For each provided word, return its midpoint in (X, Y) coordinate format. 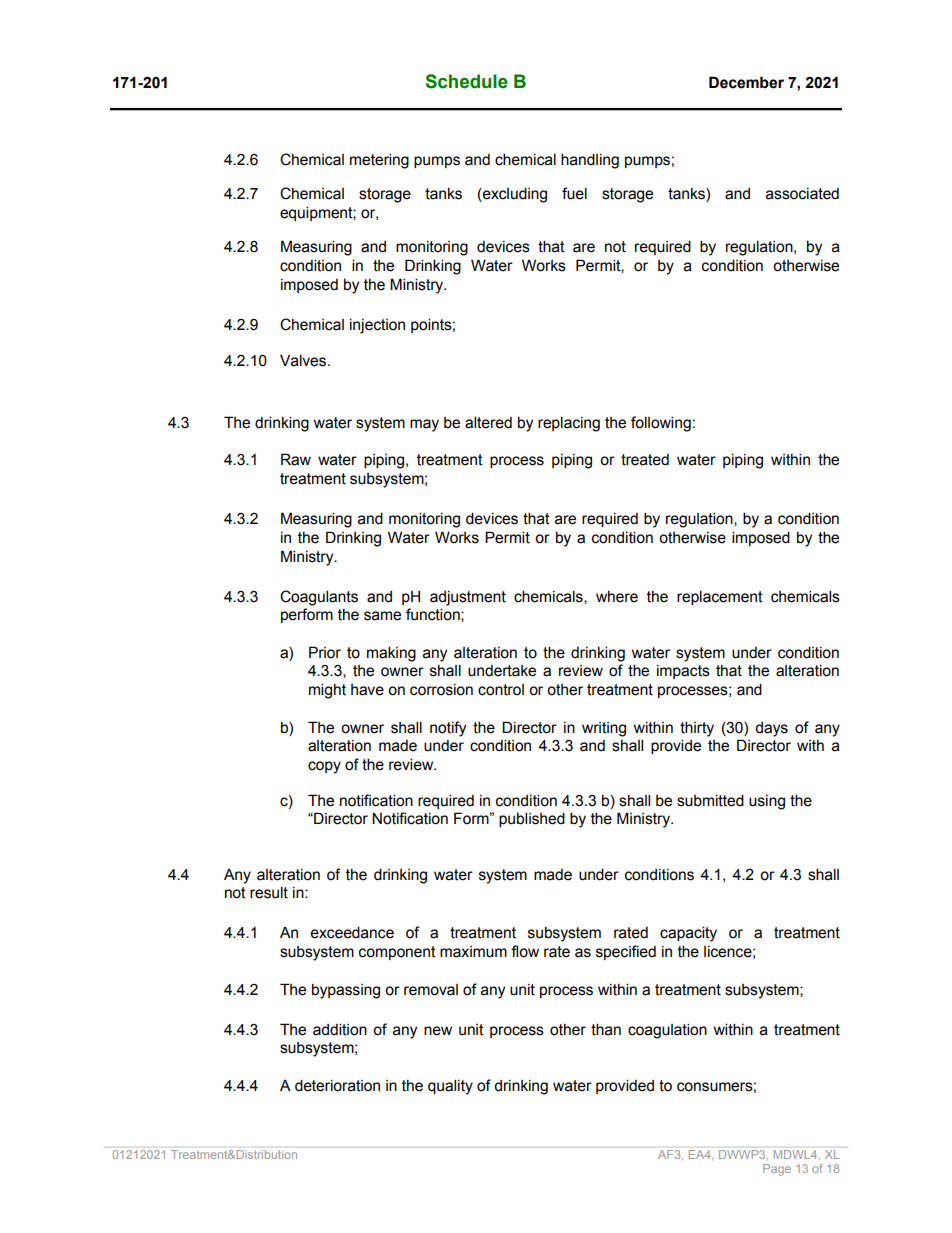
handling (590, 161)
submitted (710, 800)
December (746, 82)
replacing (569, 424)
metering (379, 161)
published (532, 819)
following (661, 424)
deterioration (337, 1085)
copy (324, 767)
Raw (296, 459)
